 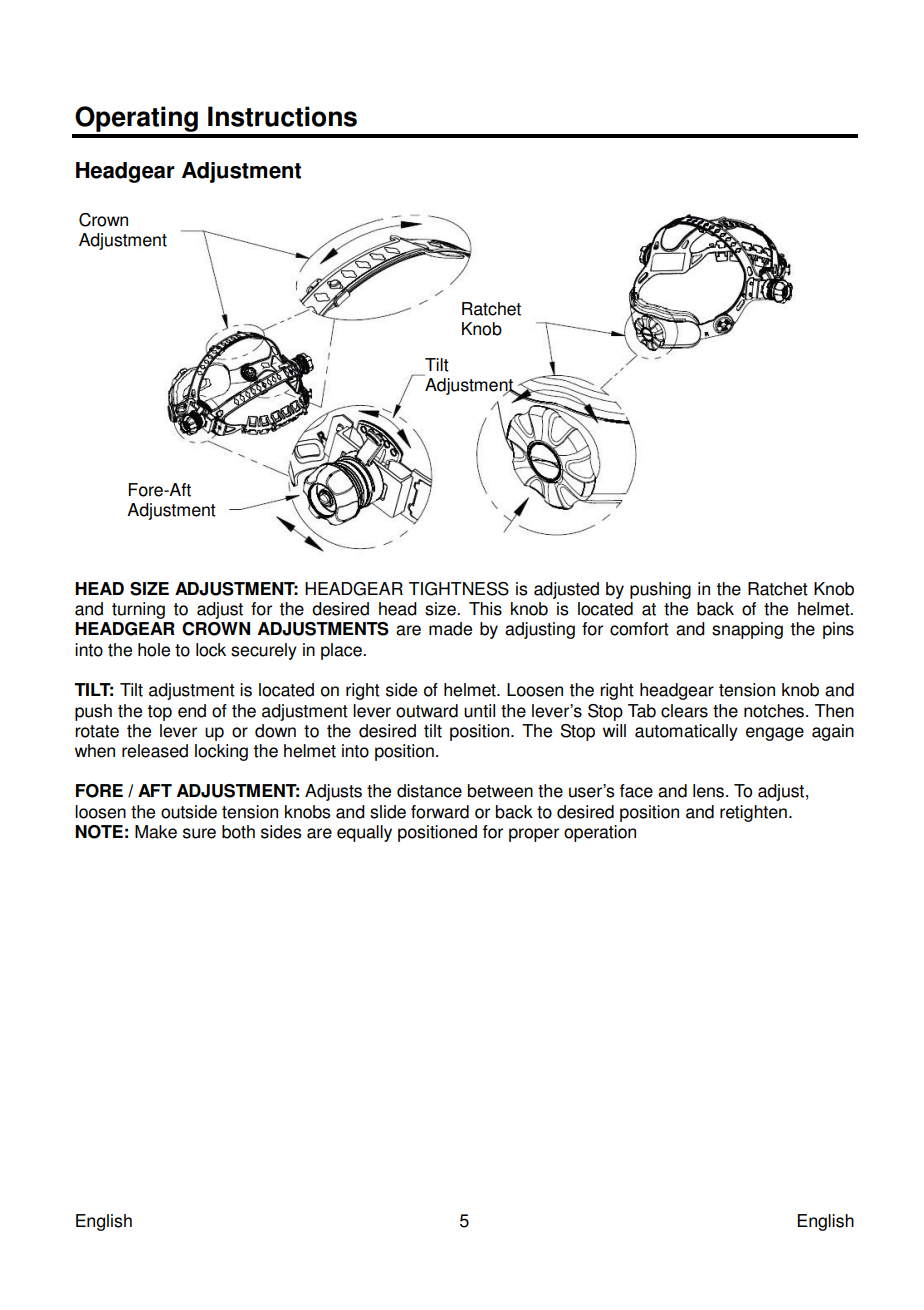 I want to click on place, so click(x=342, y=651).
